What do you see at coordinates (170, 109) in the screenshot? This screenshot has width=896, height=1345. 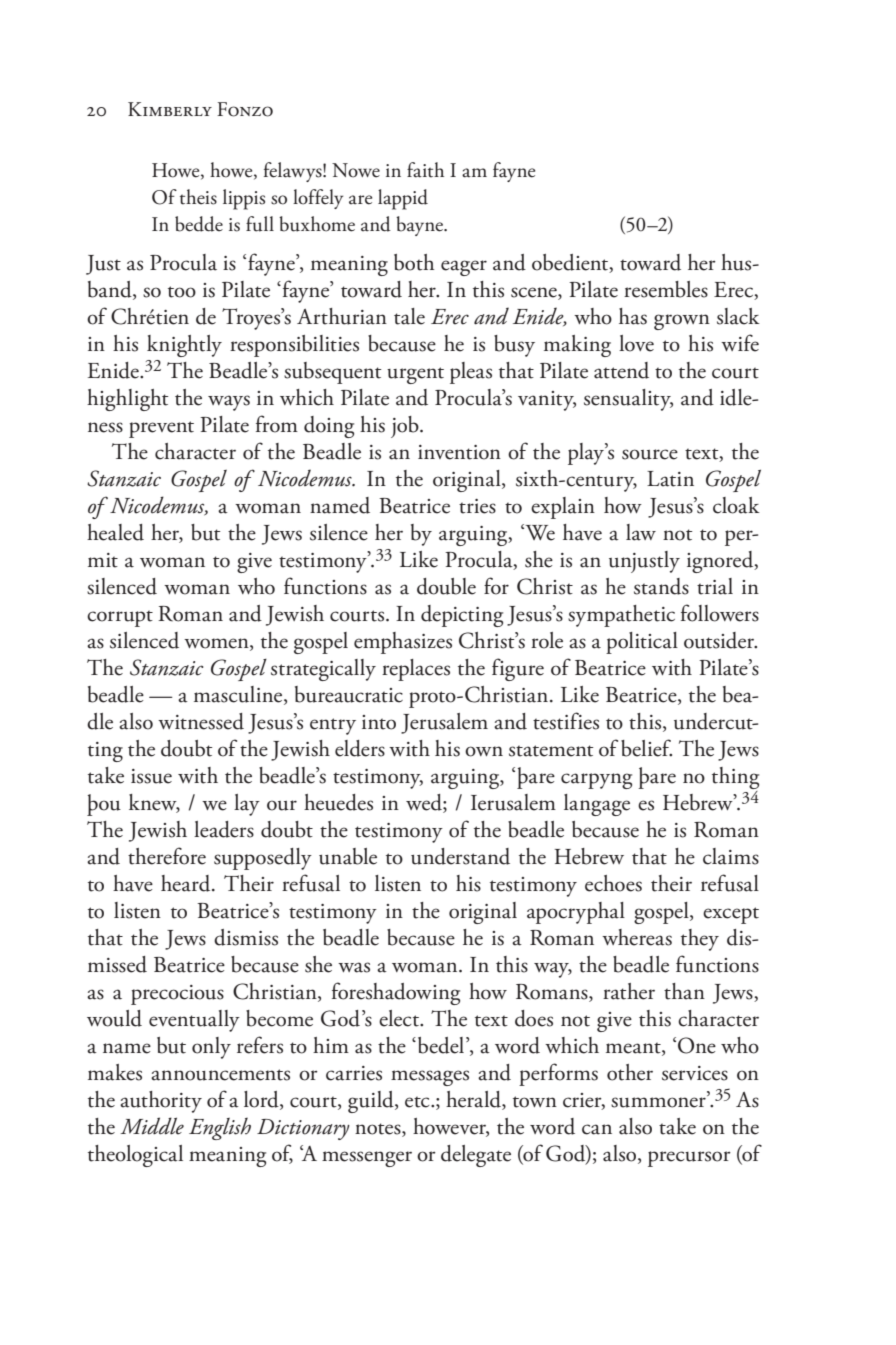 I see `Kimberly` at bounding box center [170, 109].
